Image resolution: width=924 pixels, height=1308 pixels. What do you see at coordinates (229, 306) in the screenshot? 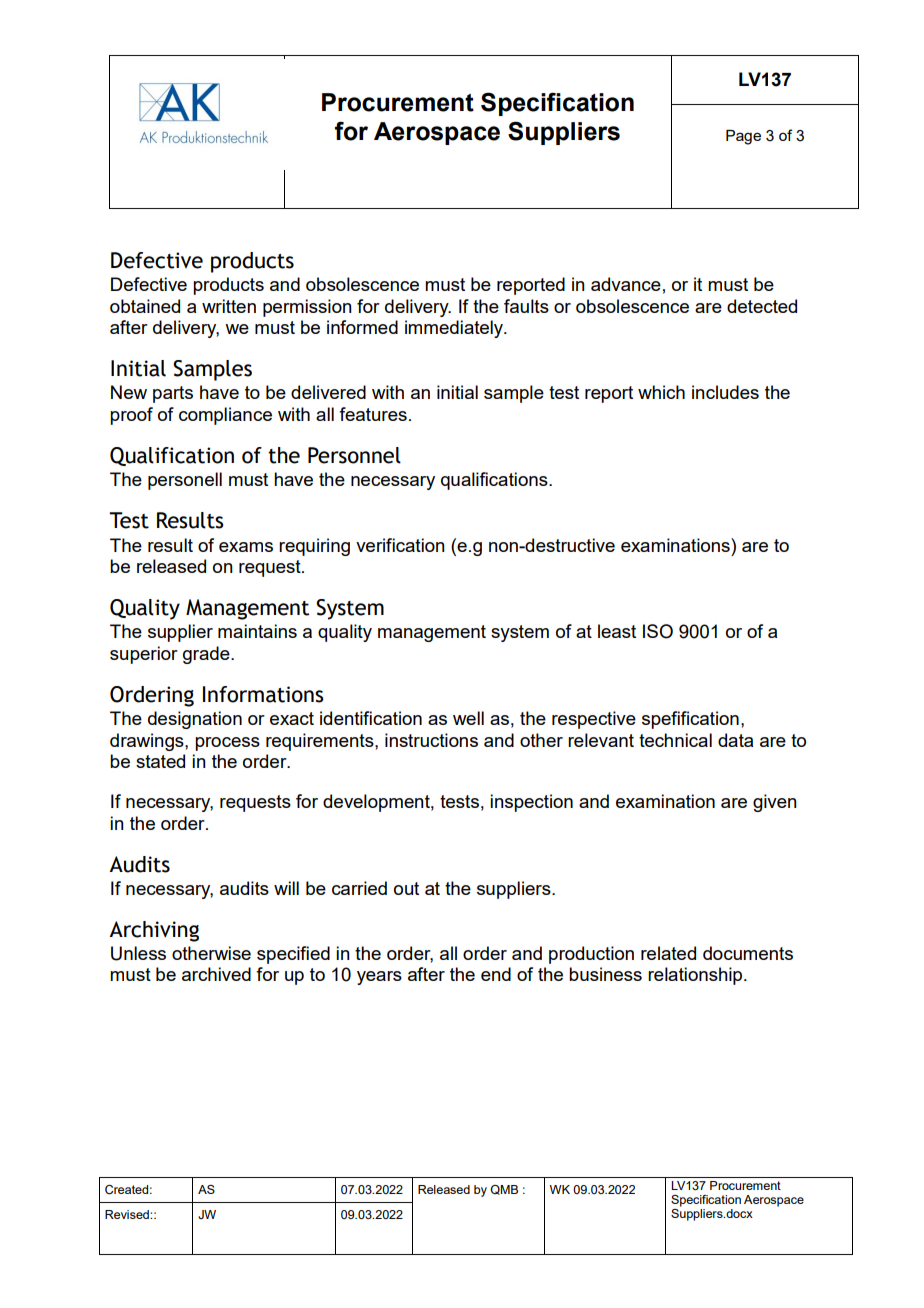
I see `written` at bounding box center [229, 306].
